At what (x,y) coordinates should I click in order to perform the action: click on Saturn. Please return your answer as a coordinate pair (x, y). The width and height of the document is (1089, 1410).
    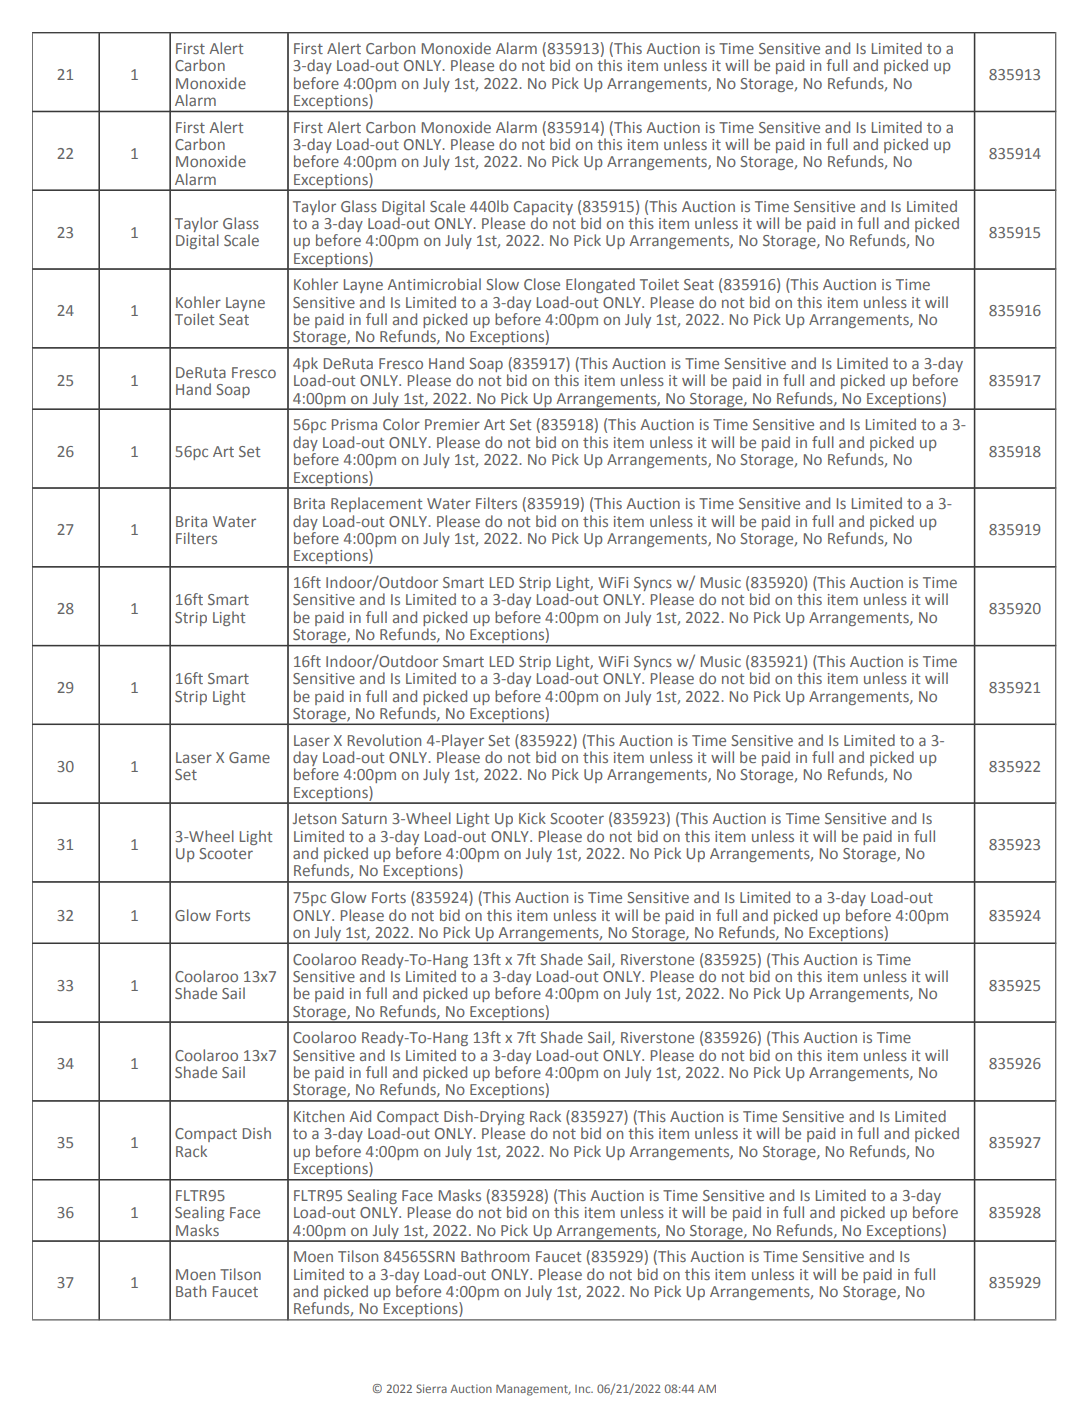
    Looking at the image, I should click on (364, 818).
